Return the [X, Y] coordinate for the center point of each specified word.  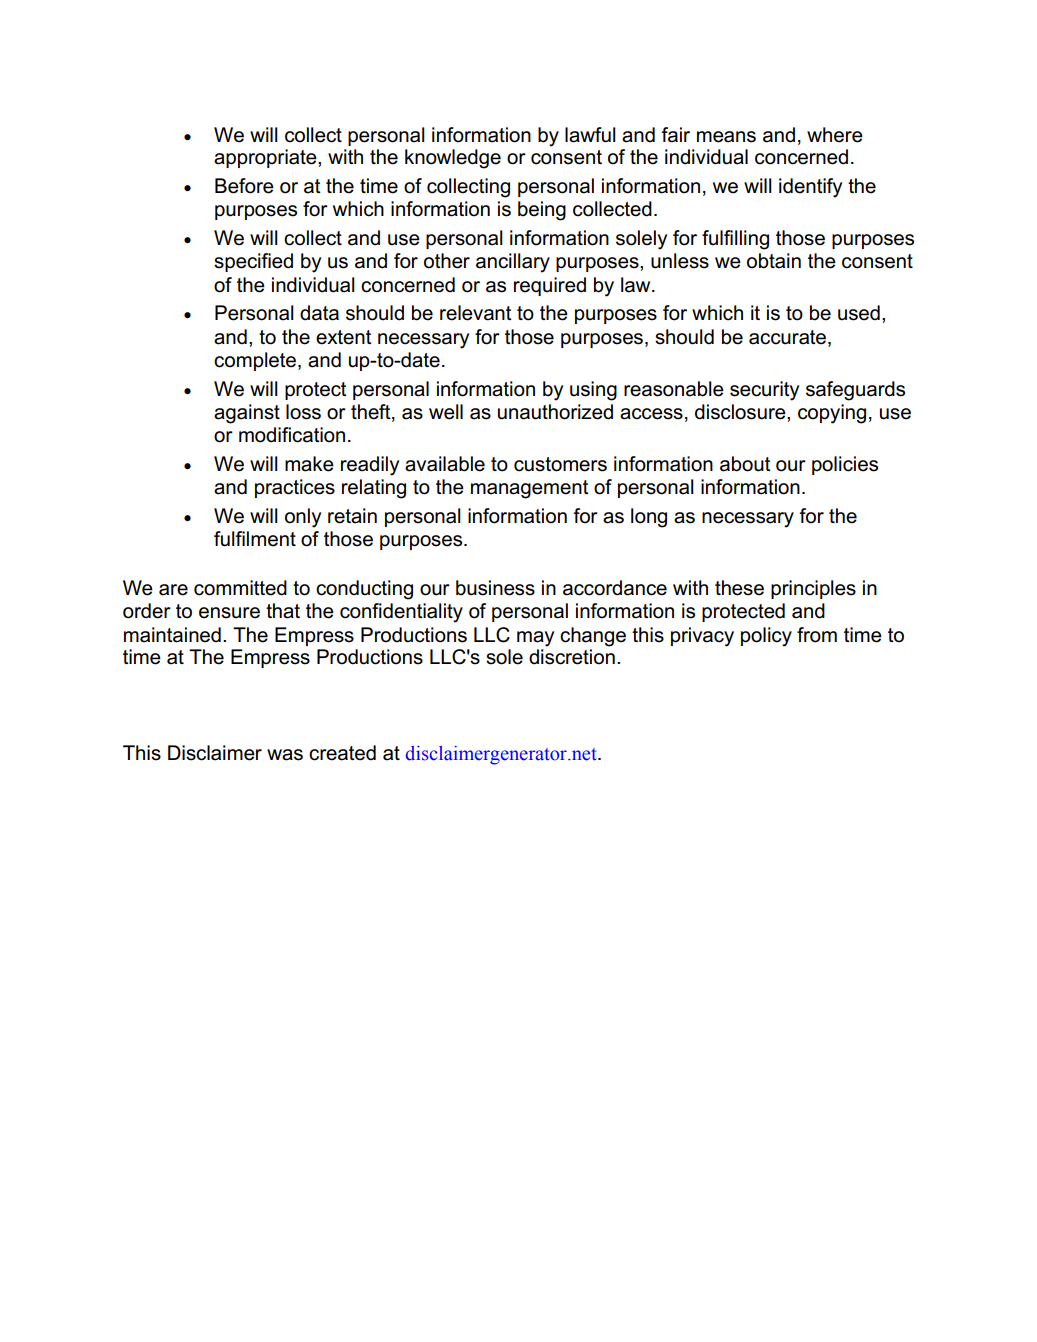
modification [292, 435]
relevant [476, 313]
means [726, 137]
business [495, 588]
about [745, 464]
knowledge [453, 159]
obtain [774, 261]
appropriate [266, 158]
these [739, 588]
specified [253, 262]
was [285, 755]
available [445, 464]
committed [240, 588]
